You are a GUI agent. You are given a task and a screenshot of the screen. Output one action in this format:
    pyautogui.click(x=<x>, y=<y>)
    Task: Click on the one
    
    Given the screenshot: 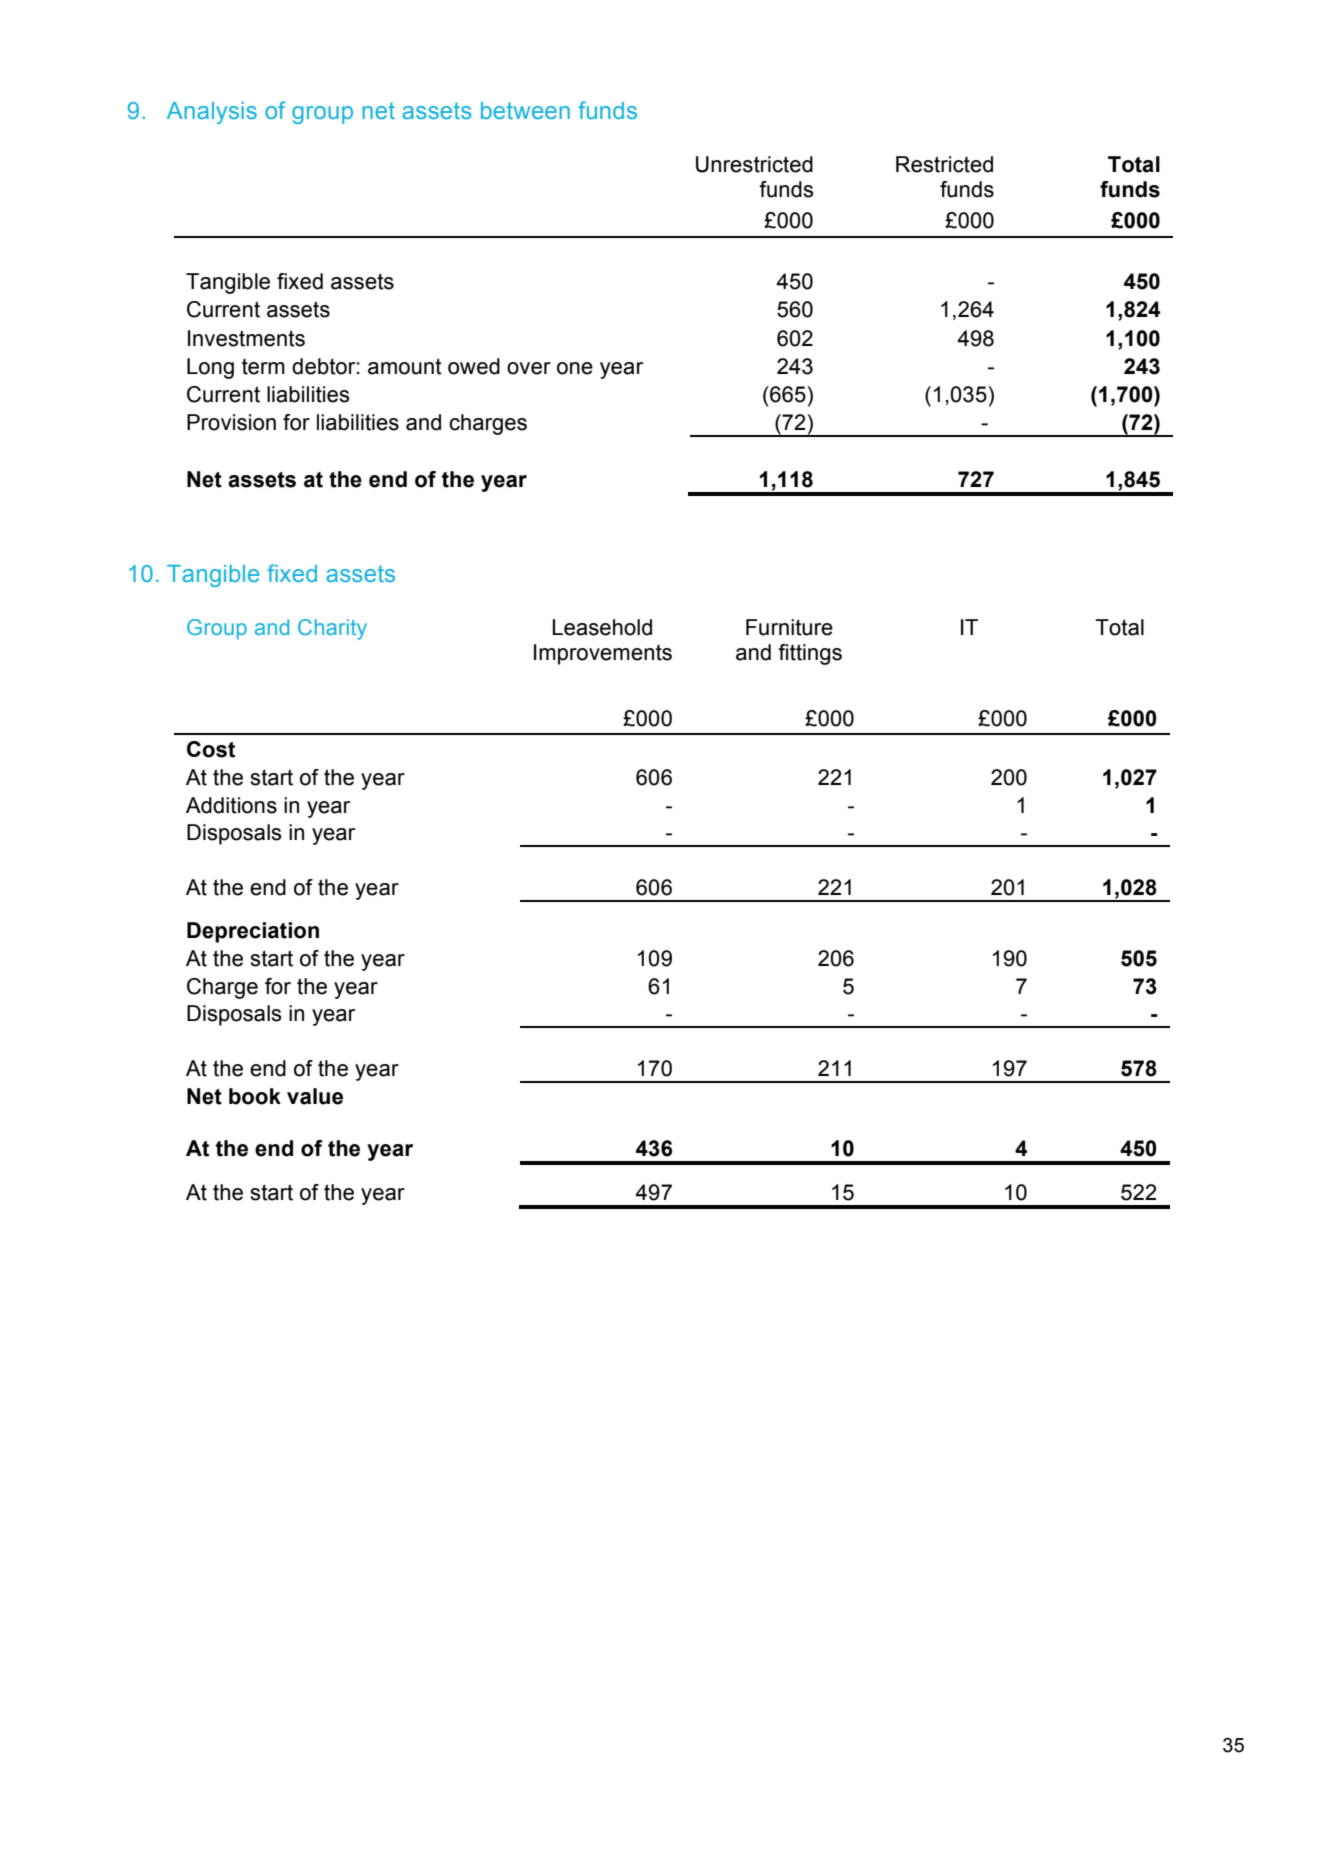 What is the action you would take?
    pyautogui.click(x=575, y=368)
